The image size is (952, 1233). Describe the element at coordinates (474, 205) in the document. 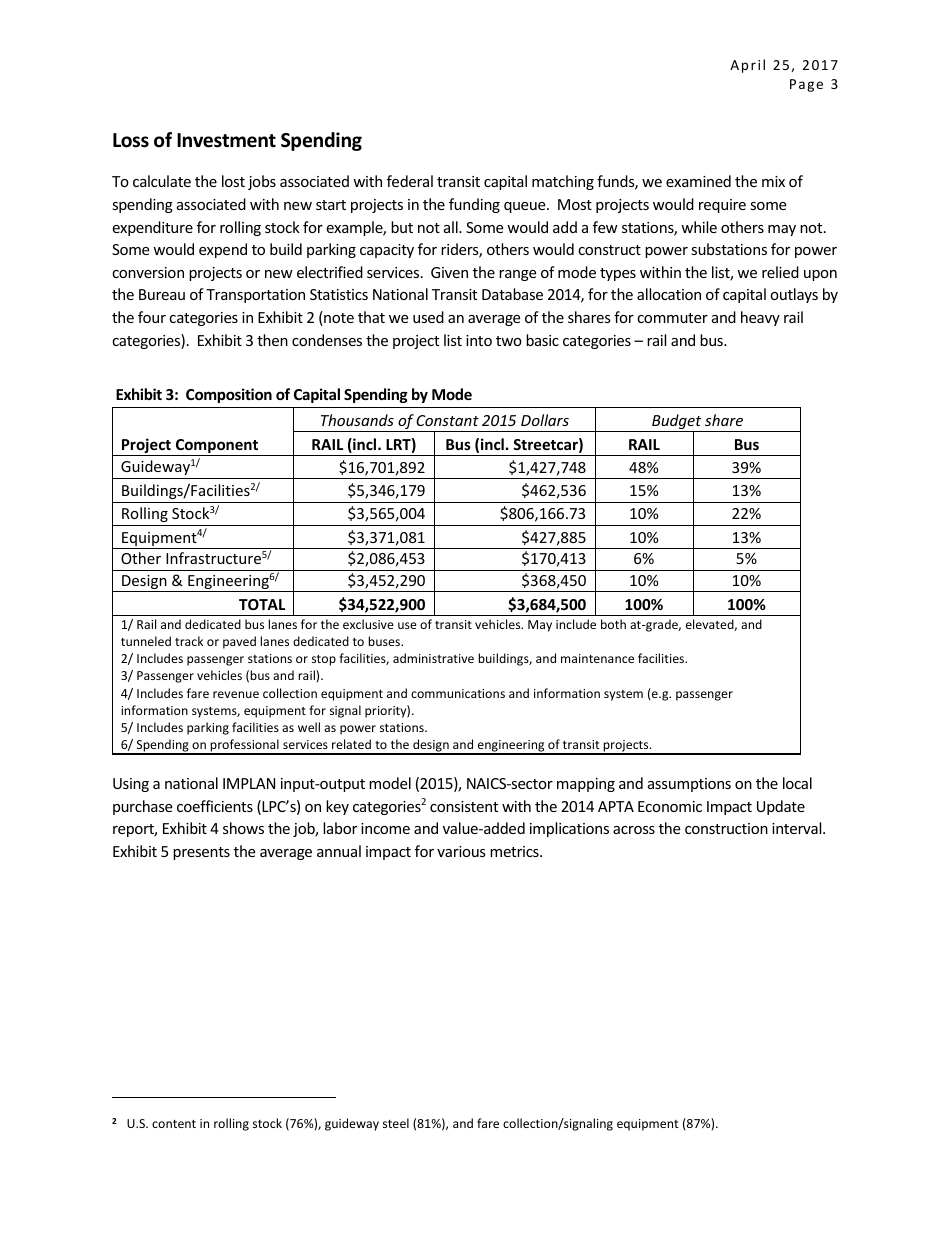

I see `funding` at that location.
